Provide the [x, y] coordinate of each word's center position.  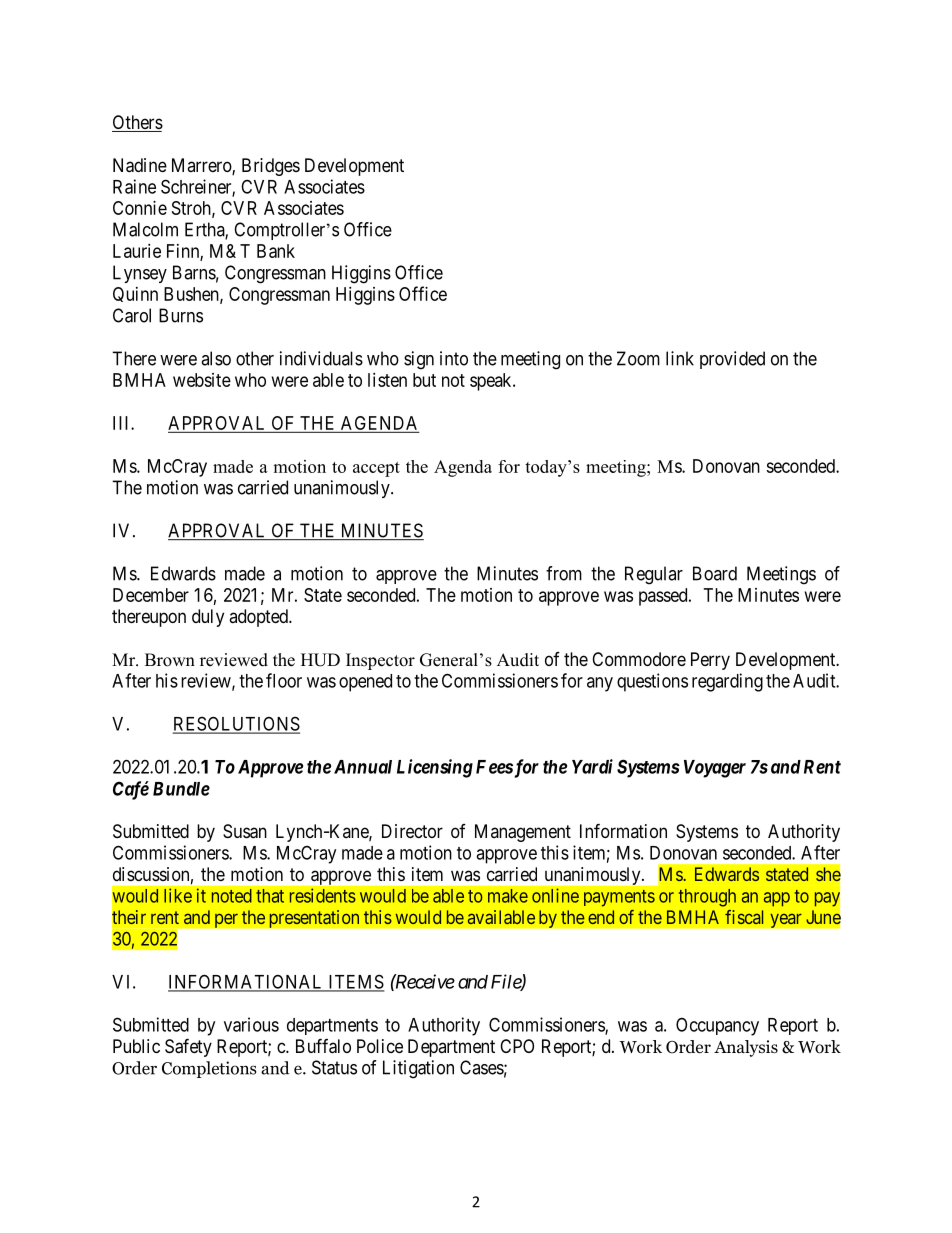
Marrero [202, 166]
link [680, 358]
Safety [188, 1047]
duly [208, 618]
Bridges [271, 167]
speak [492, 382]
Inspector [380, 661]
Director [412, 831]
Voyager [715, 769]
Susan [245, 831]
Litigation [418, 1069]
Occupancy [717, 1026]
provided [732, 360]
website [202, 380]
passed [664, 597]
